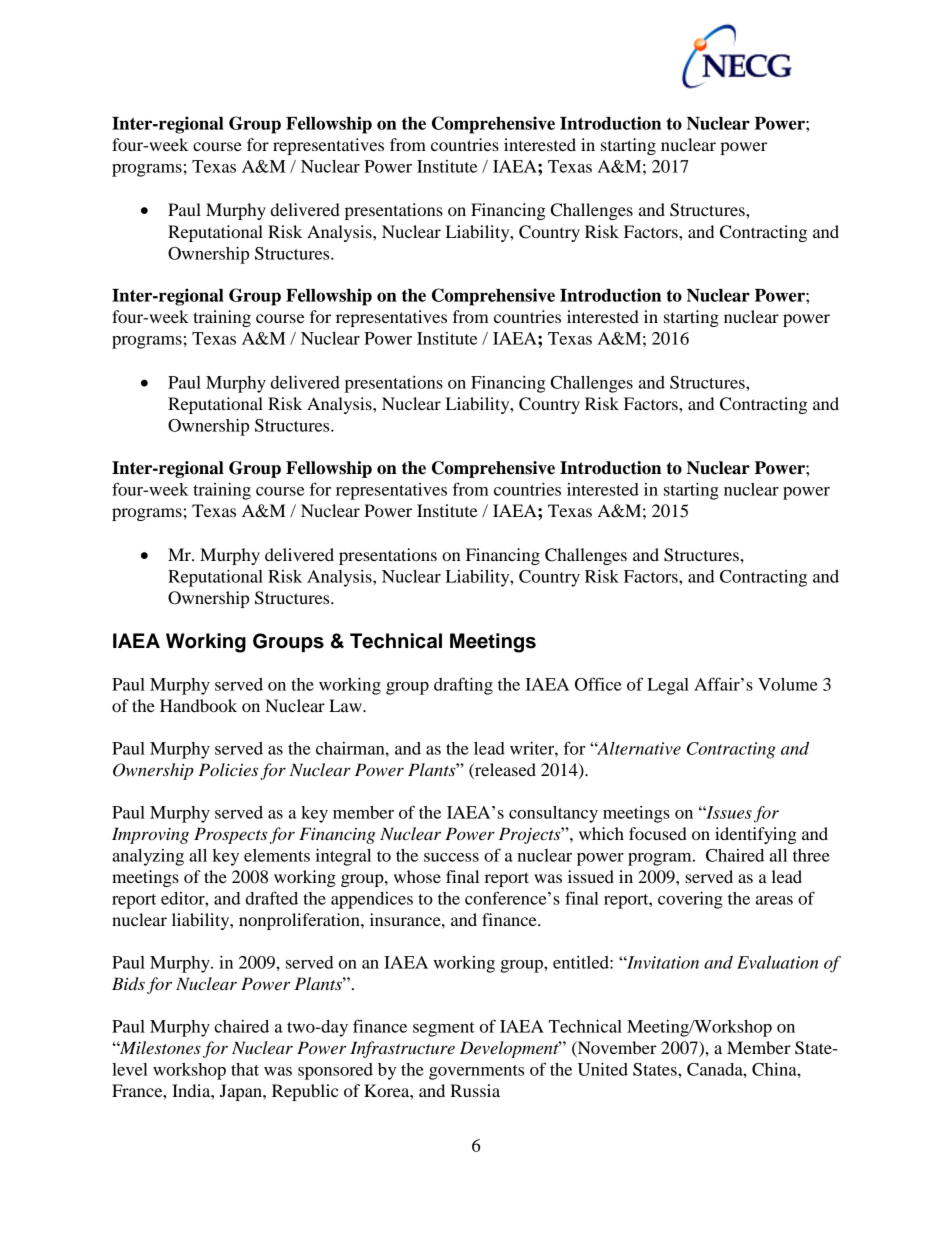 Image resolution: width=952 pixels, height=1233 pixels. What do you see at coordinates (128, 984) in the page?
I see `Bids` at bounding box center [128, 984].
